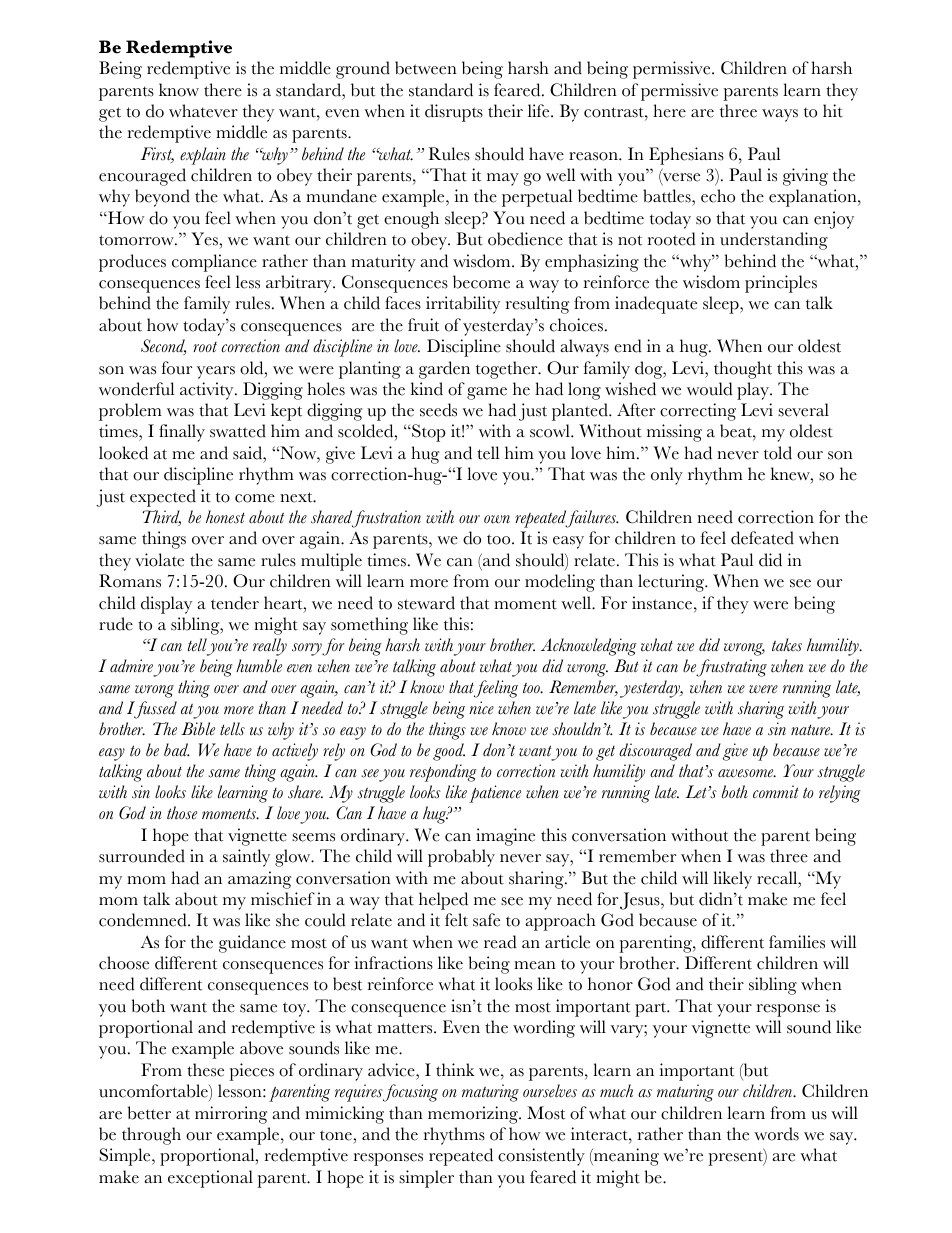  Describe the element at coordinates (776, 792) in the screenshot. I see `commit` at that location.
